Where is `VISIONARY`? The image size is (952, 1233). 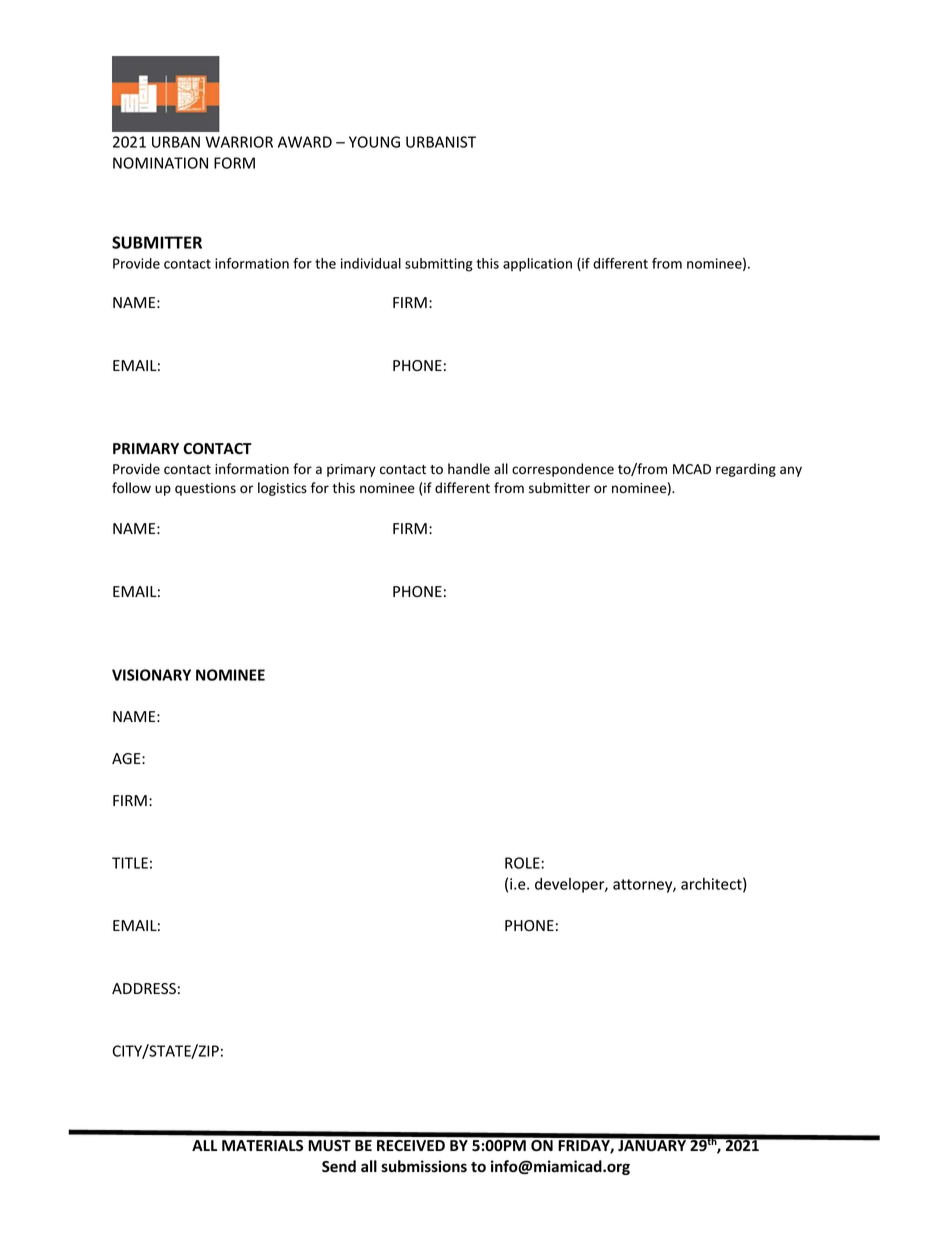 VISIONARY is located at coordinates (151, 675).
